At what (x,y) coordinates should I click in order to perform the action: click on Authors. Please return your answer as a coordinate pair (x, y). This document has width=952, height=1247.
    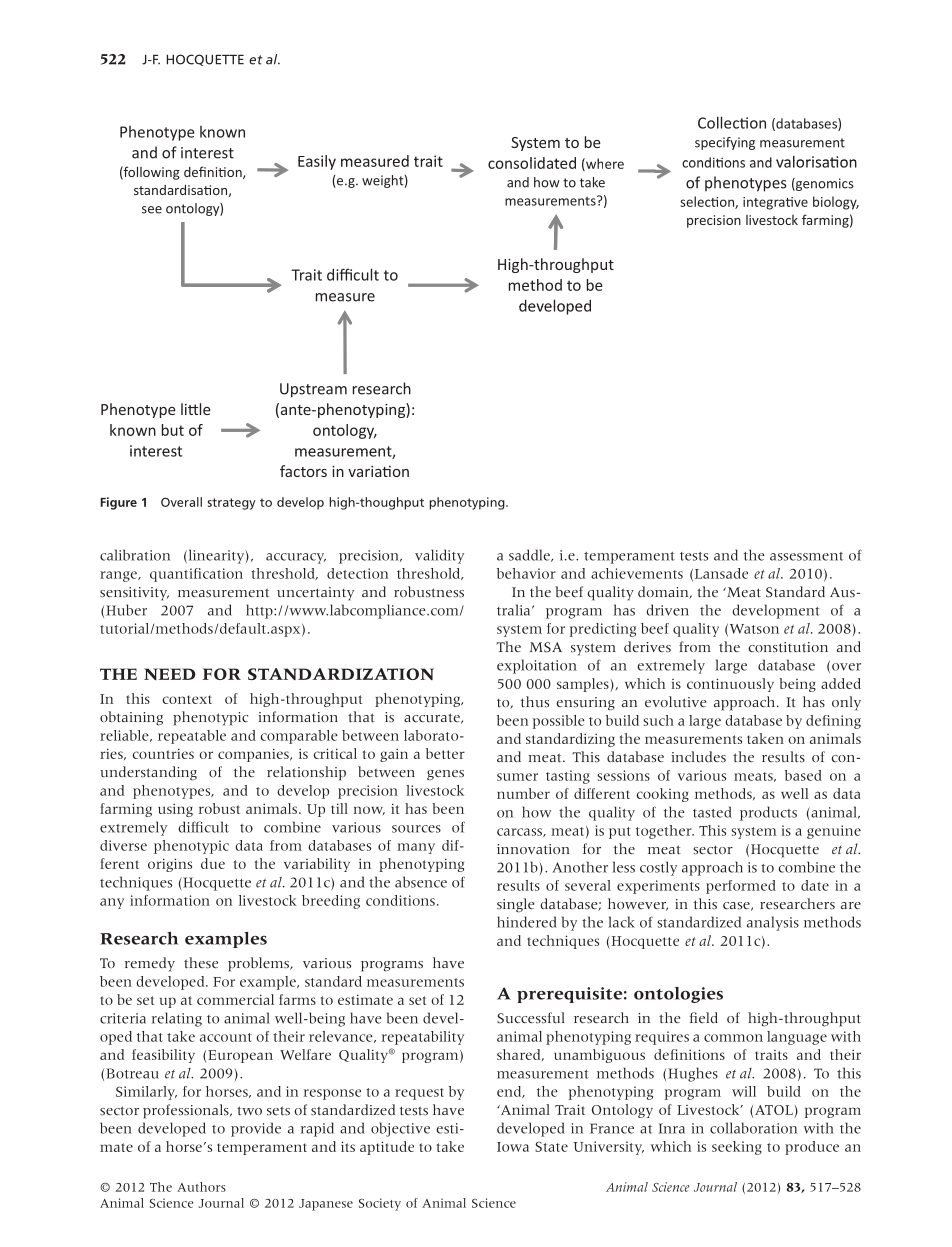
    Looking at the image, I should click on (201, 1187).
